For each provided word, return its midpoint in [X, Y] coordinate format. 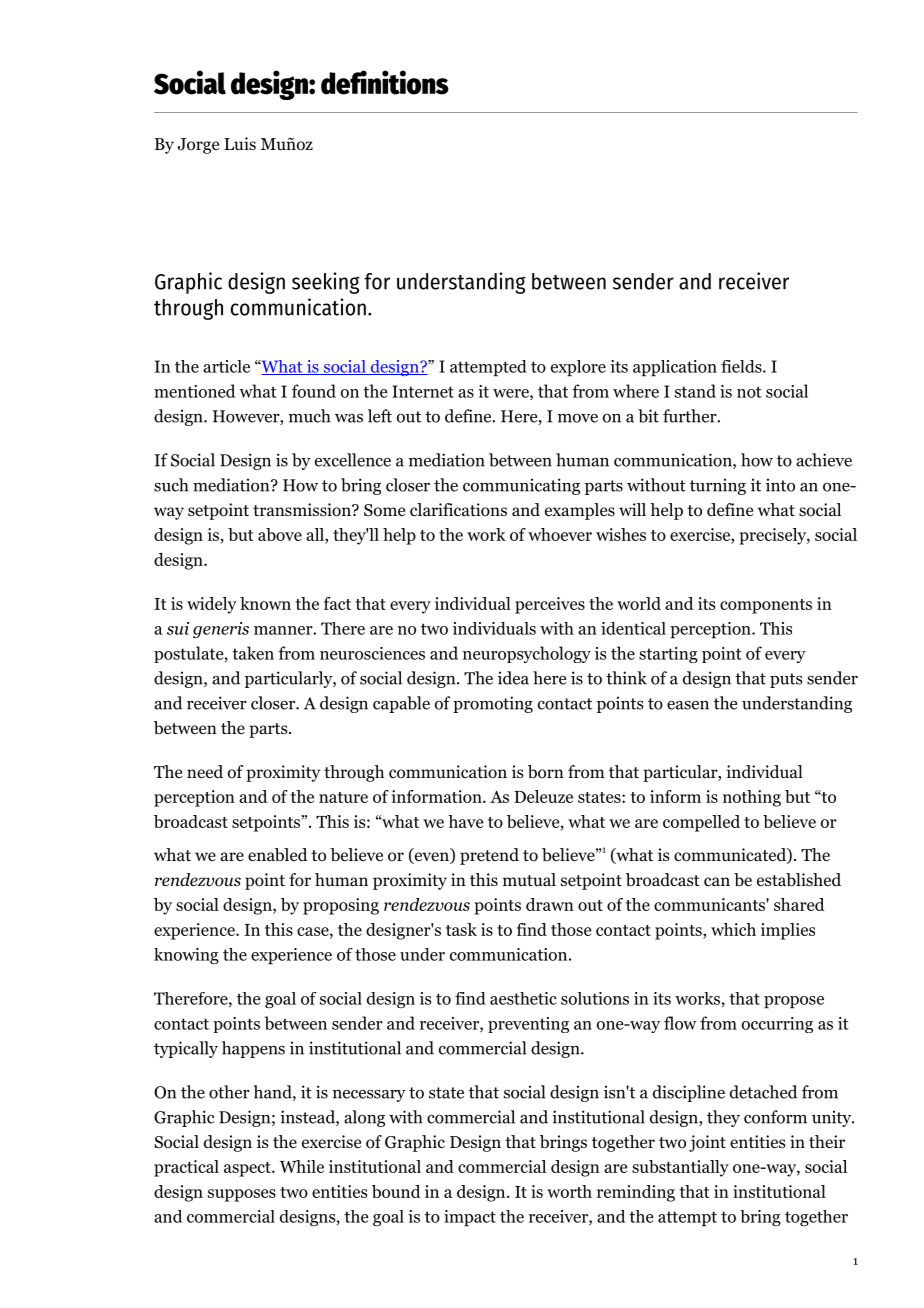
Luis [240, 143]
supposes [242, 1195]
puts [786, 680]
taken [253, 653]
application [675, 368]
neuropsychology [527, 654]
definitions [385, 82]
